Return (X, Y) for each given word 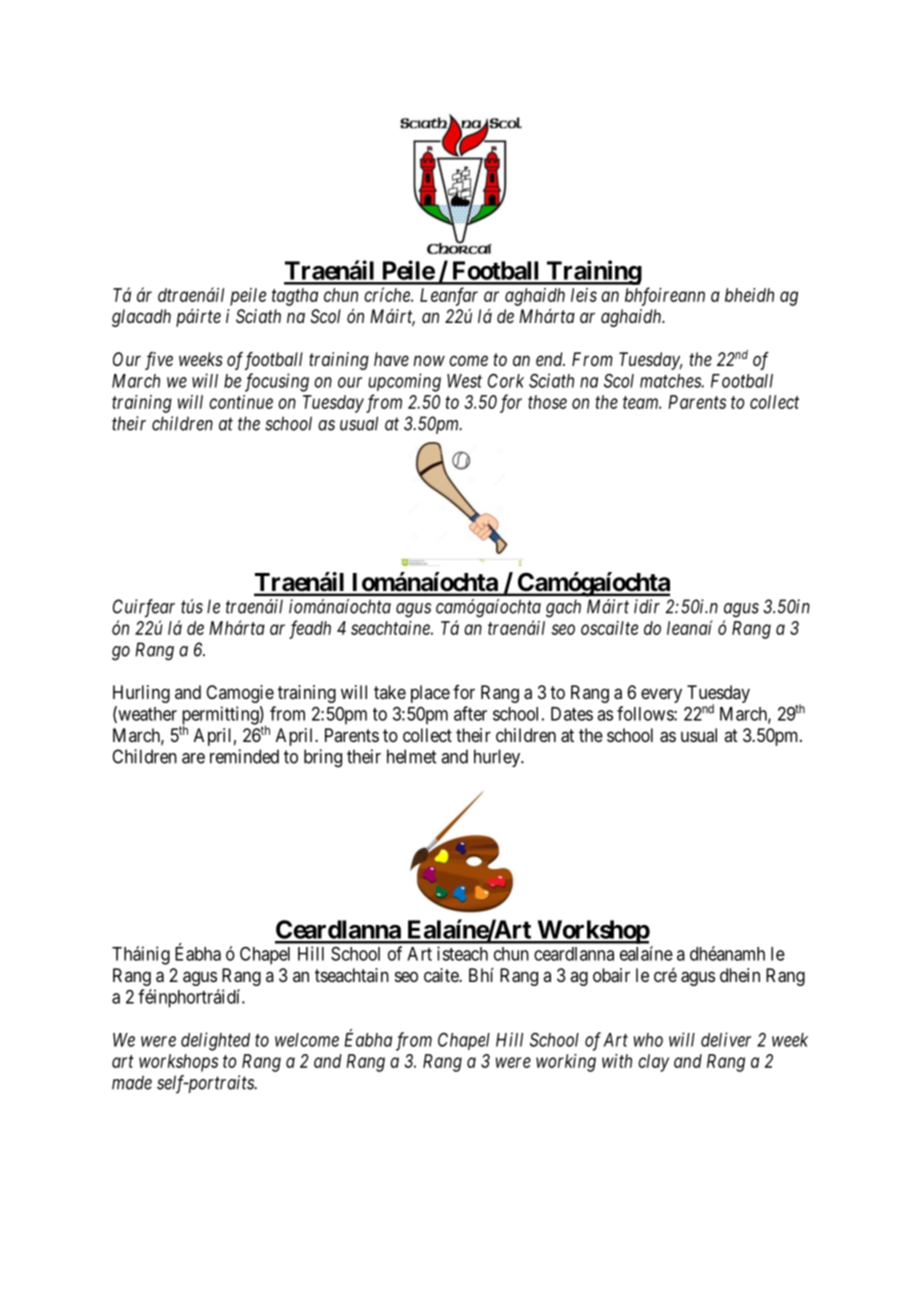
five (159, 361)
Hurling (141, 694)
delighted (215, 1041)
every (661, 695)
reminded (244, 756)
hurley (498, 758)
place (430, 694)
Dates (572, 714)
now (429, 360)
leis (584, 295)
